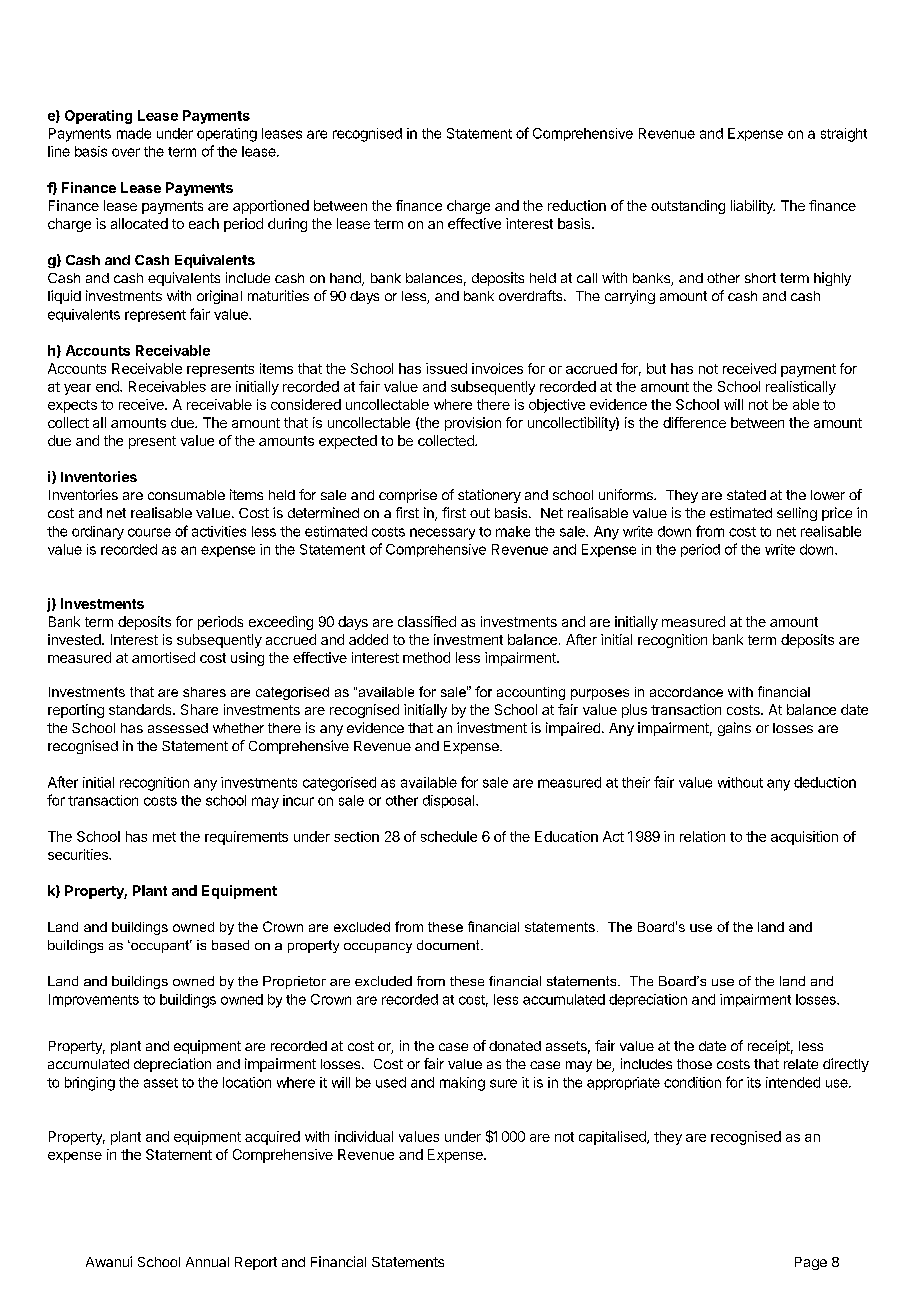  I want to click on reduction, so click(577, 205).
